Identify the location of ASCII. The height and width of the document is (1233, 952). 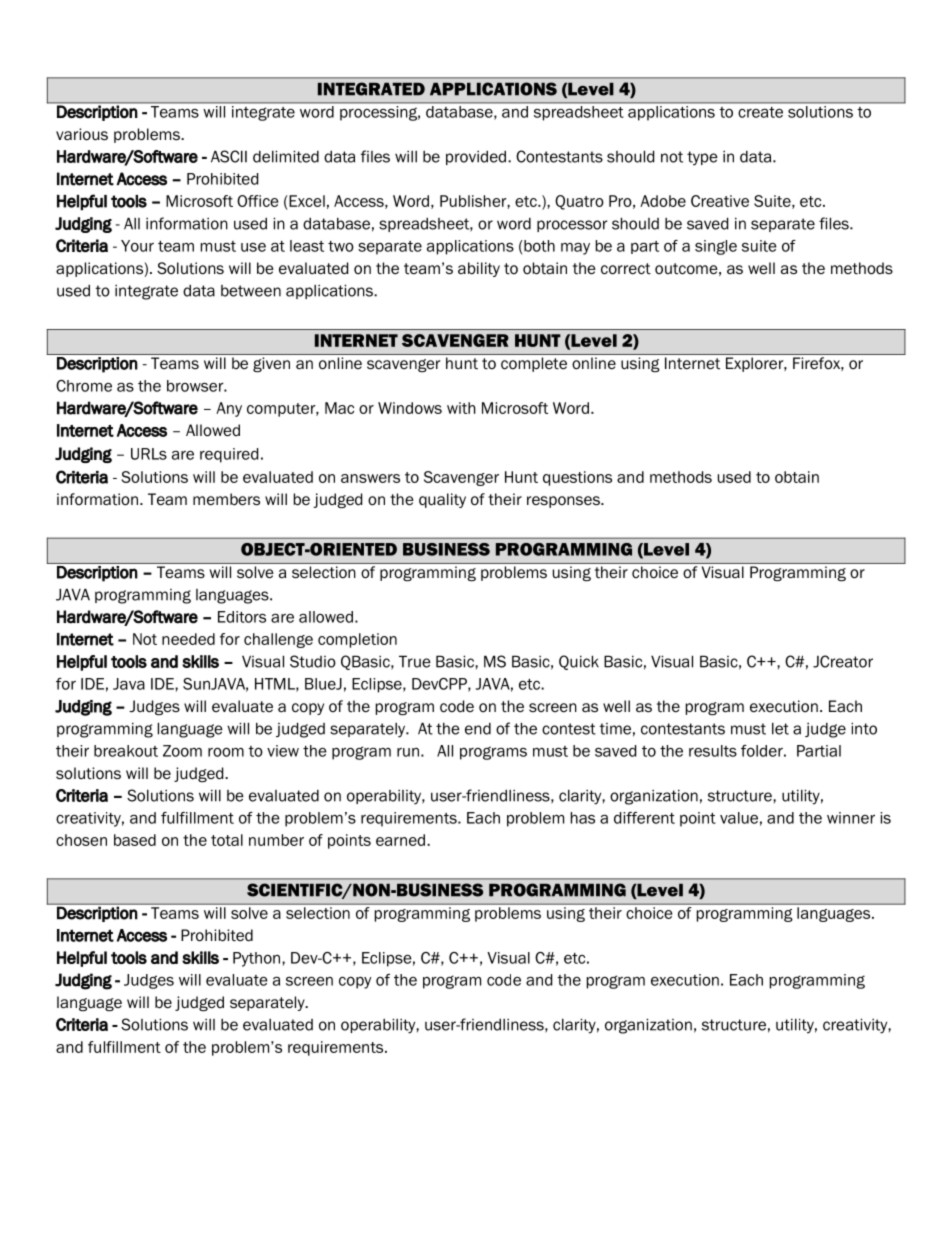
(229, 156).
